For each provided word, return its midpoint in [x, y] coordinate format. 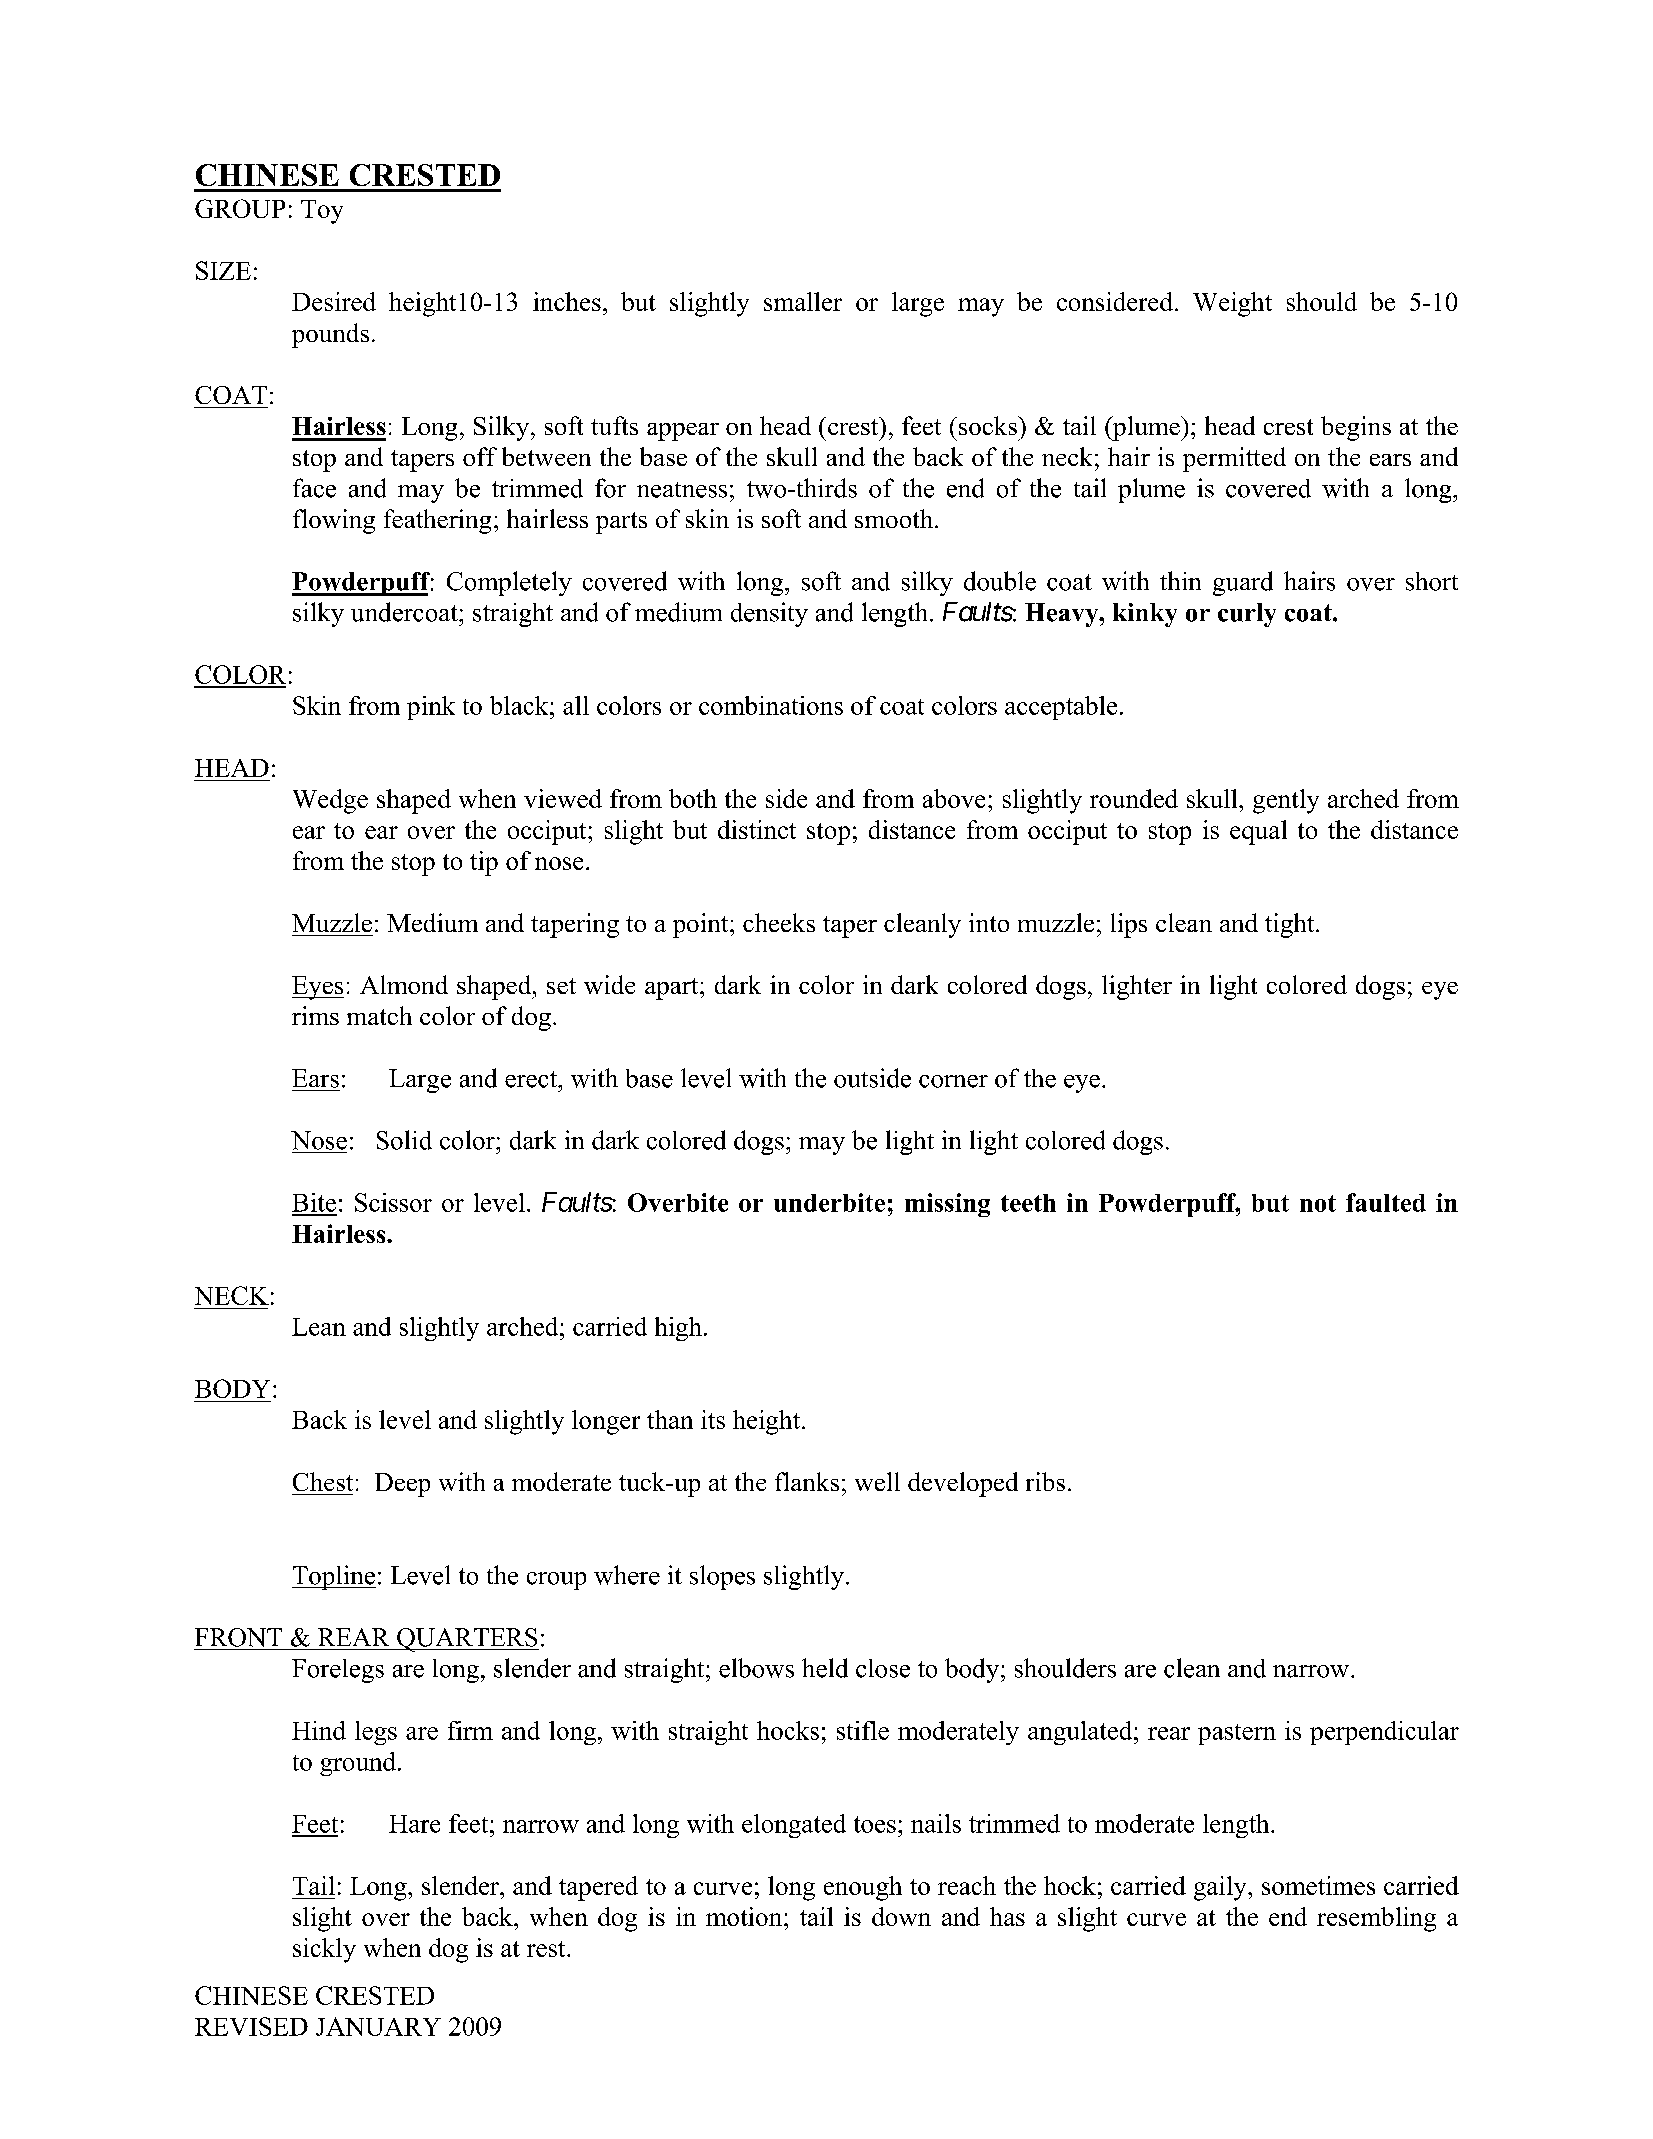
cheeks [779, 922]
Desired [334, 301]
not [1318, 1203]
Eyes [318, 988]
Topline [334, 1577]
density [769, 614]
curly [1247, 615]
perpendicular [1384, 1733]
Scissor [393, 1202]
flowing [334, 521]
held [825, 1668]
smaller [803, 301]
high [678, 1329]
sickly [324, 1950]
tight [1291, 925]
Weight [1232, 304]
